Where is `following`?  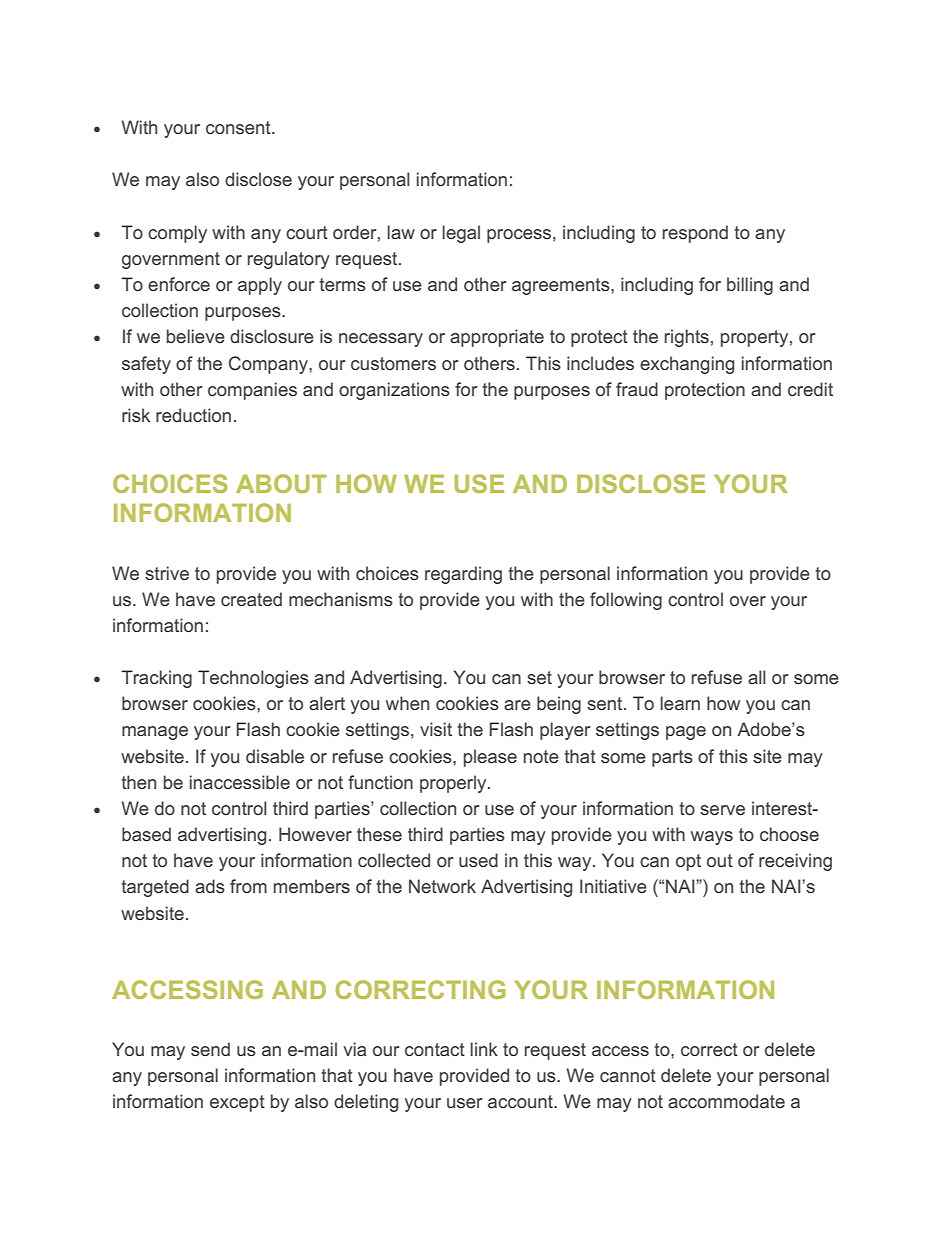
following is located at coordinates (626, 601).
